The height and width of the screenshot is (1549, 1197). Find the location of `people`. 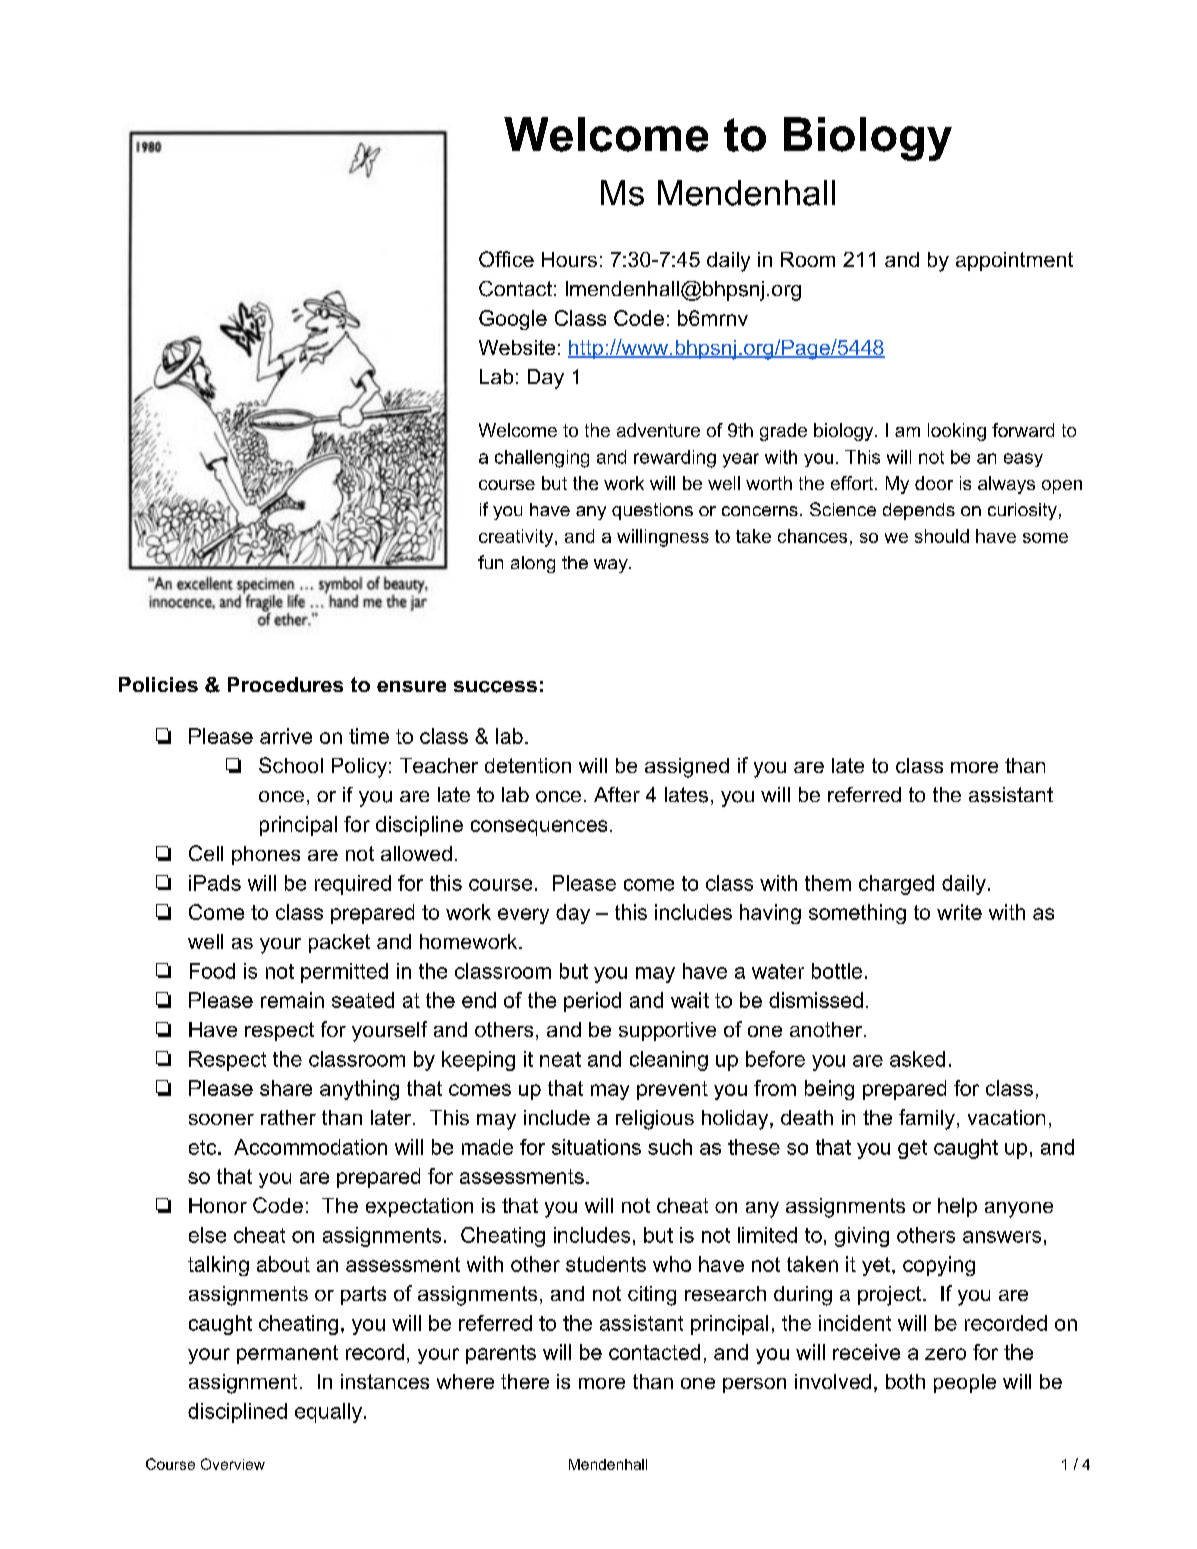

people is located at coordinates (965, 1383).
